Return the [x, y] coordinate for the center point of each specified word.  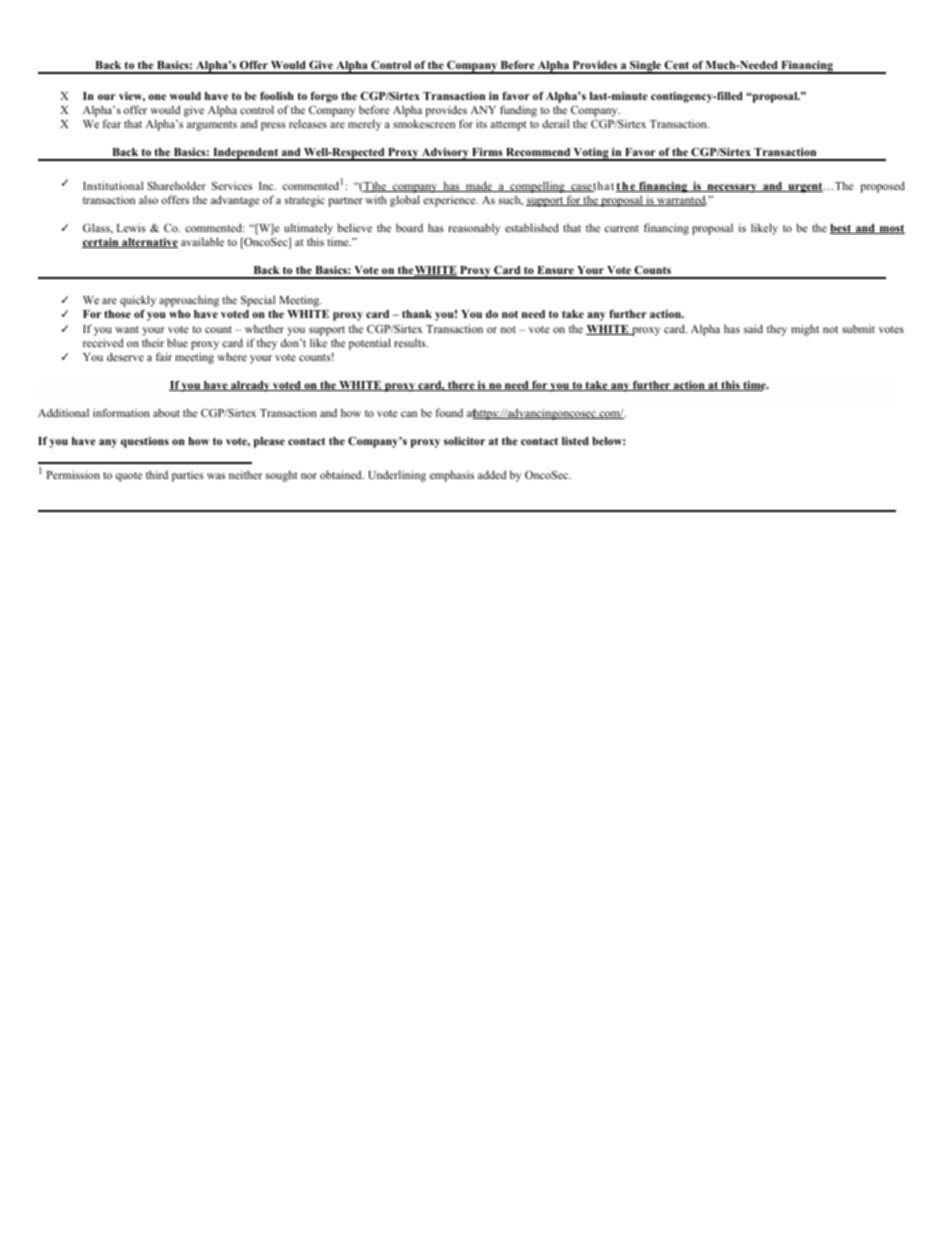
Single [645, 67]
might [805, 330]
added [492, 474]
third [157, 474]
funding [518, 111]
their [153, 342]
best [841, 229]
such [511, 201]
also [148, 199]
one [157, 97]
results [411, 342]
